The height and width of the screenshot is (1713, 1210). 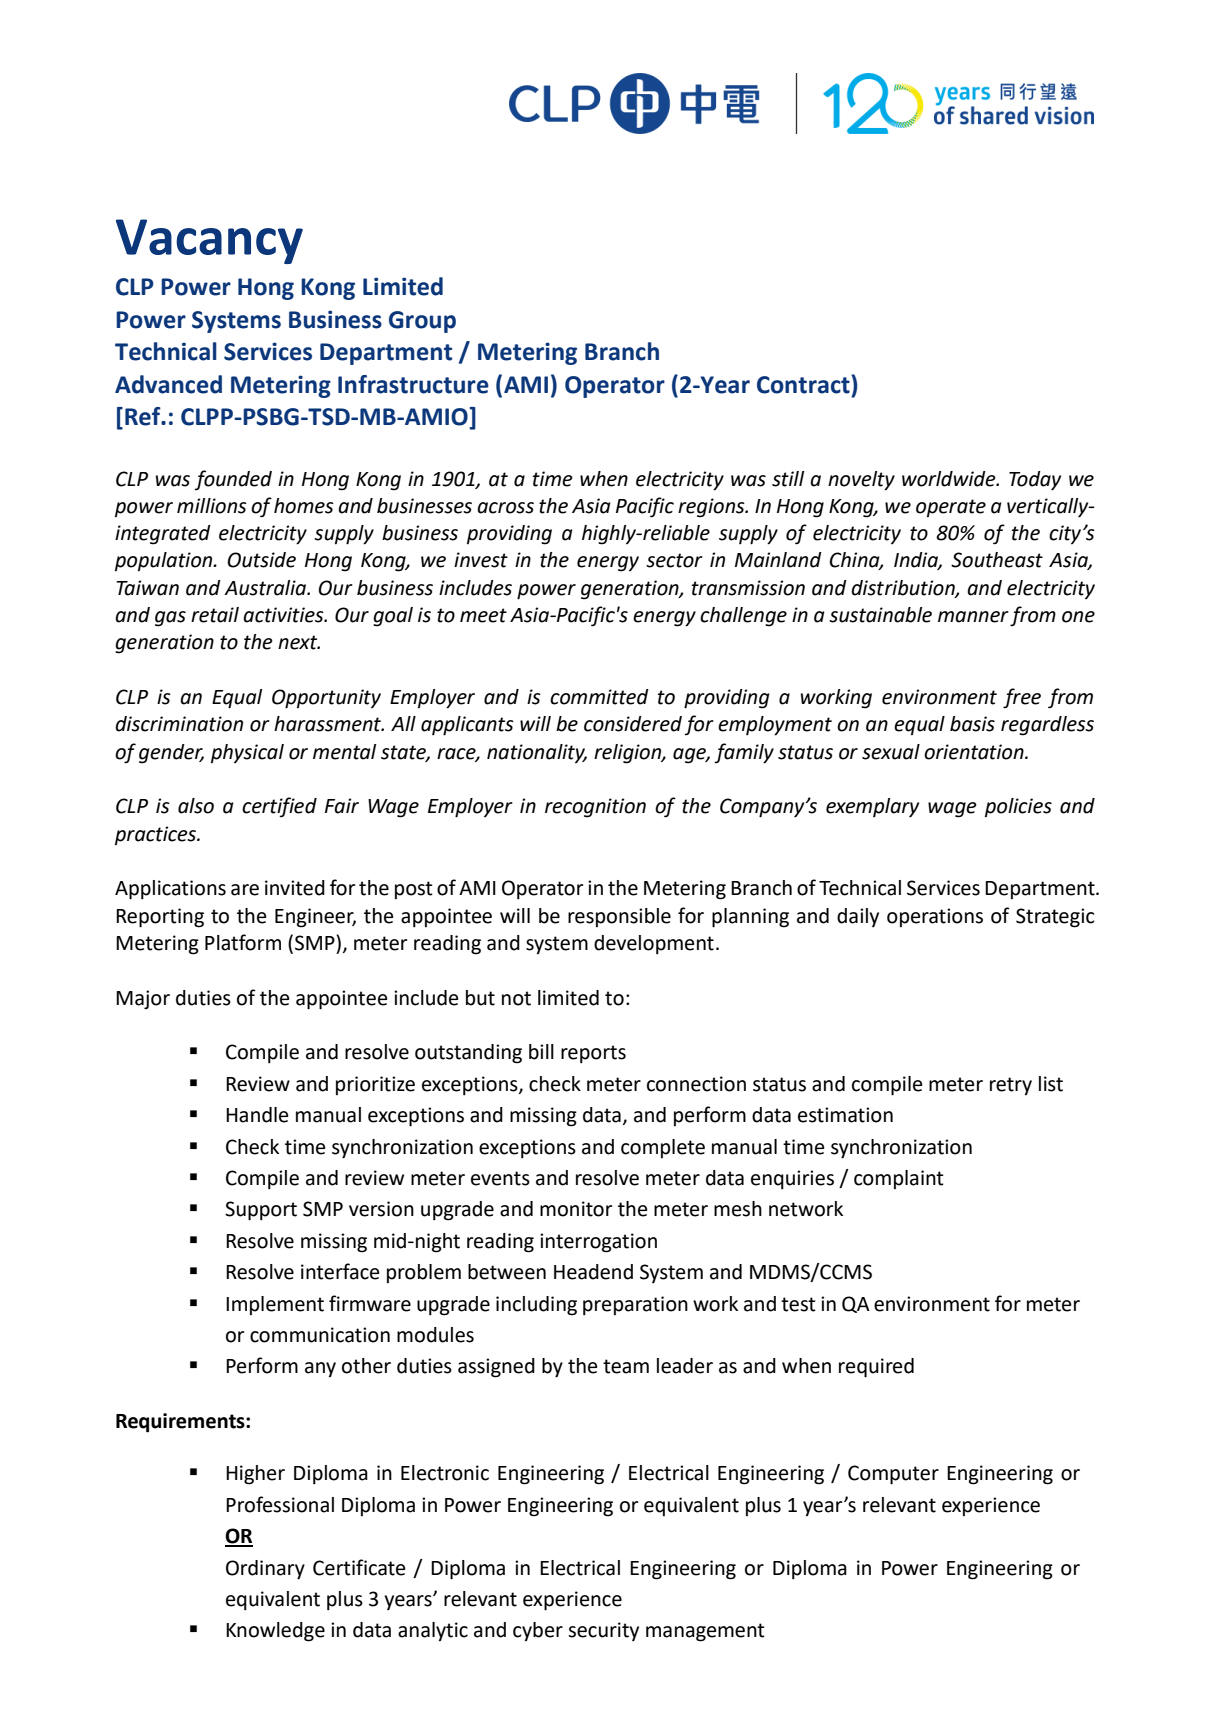 What do you see at coordinates (265, 1570) in the screenshot?
I see `Ordinary` at bounding box center [265, 1570].
